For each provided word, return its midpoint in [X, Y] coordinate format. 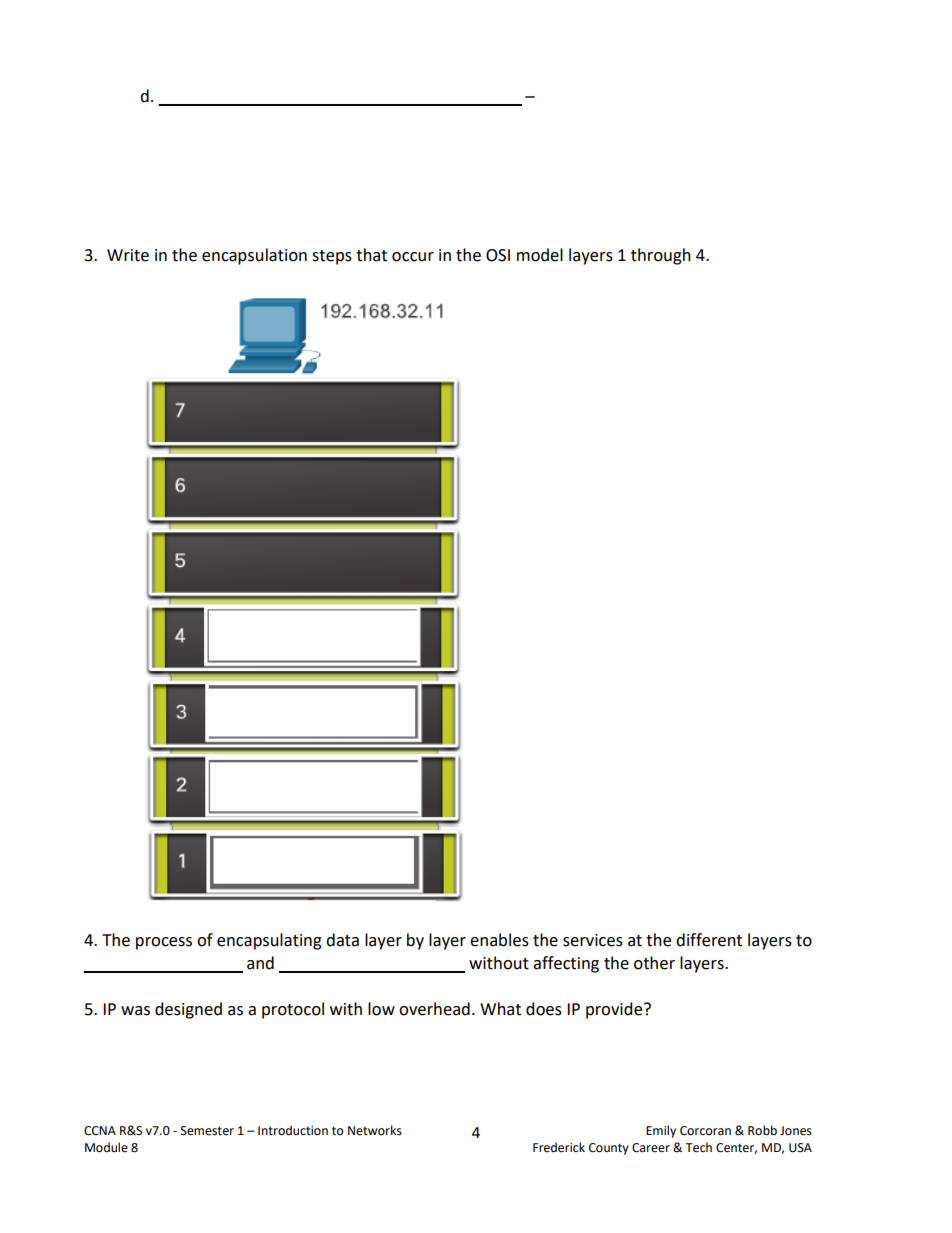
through [661, 256]
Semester [207, 1131]
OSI [498, 255]
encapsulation [254, 256]
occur [413, 257]
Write [128, 255]
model [540, 255]
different [709, 940]
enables [499, 940]
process [164, 943]
